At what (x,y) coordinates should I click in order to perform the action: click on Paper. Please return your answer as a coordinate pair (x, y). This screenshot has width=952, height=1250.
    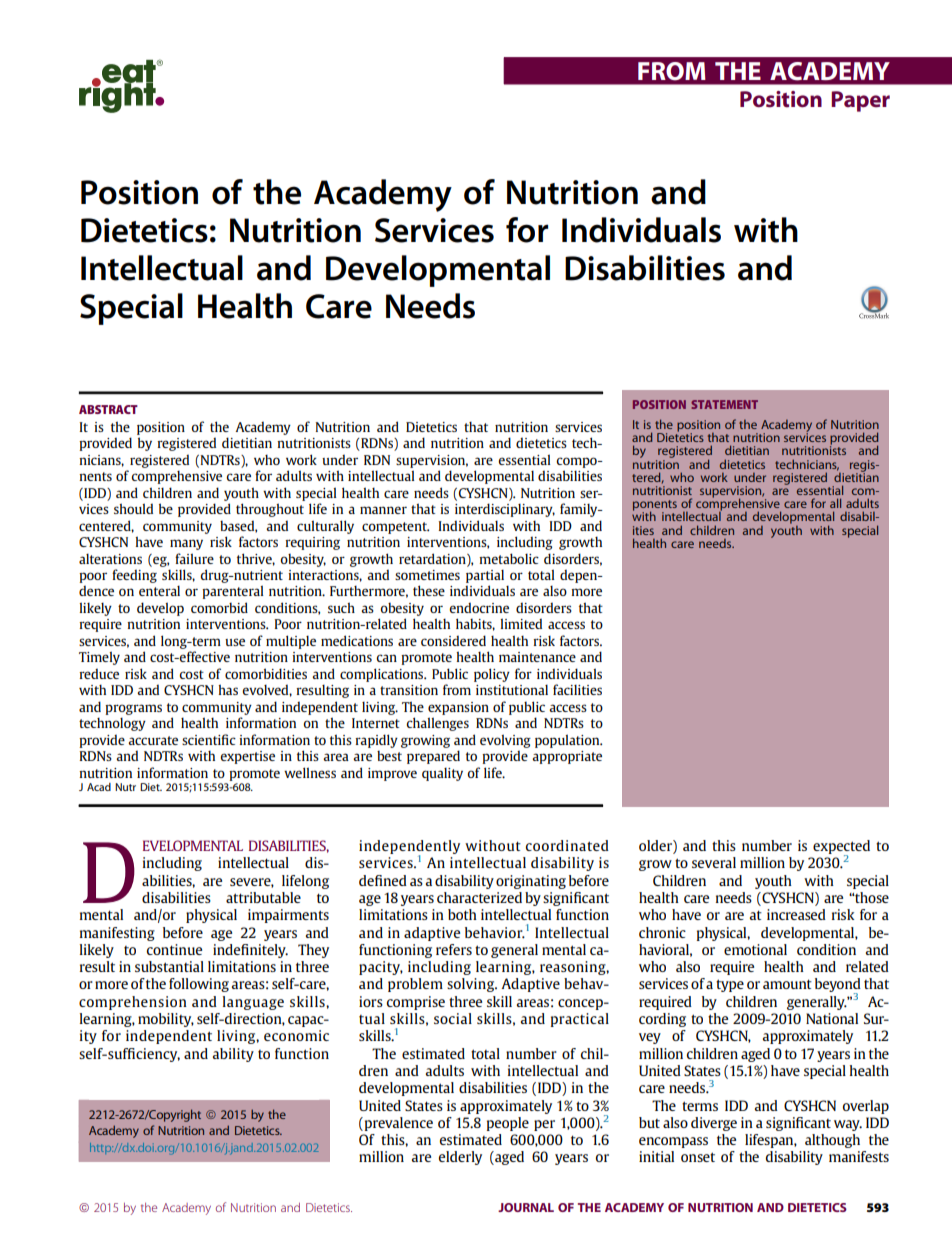
    Looking at the image, I should click on (860, 101).
